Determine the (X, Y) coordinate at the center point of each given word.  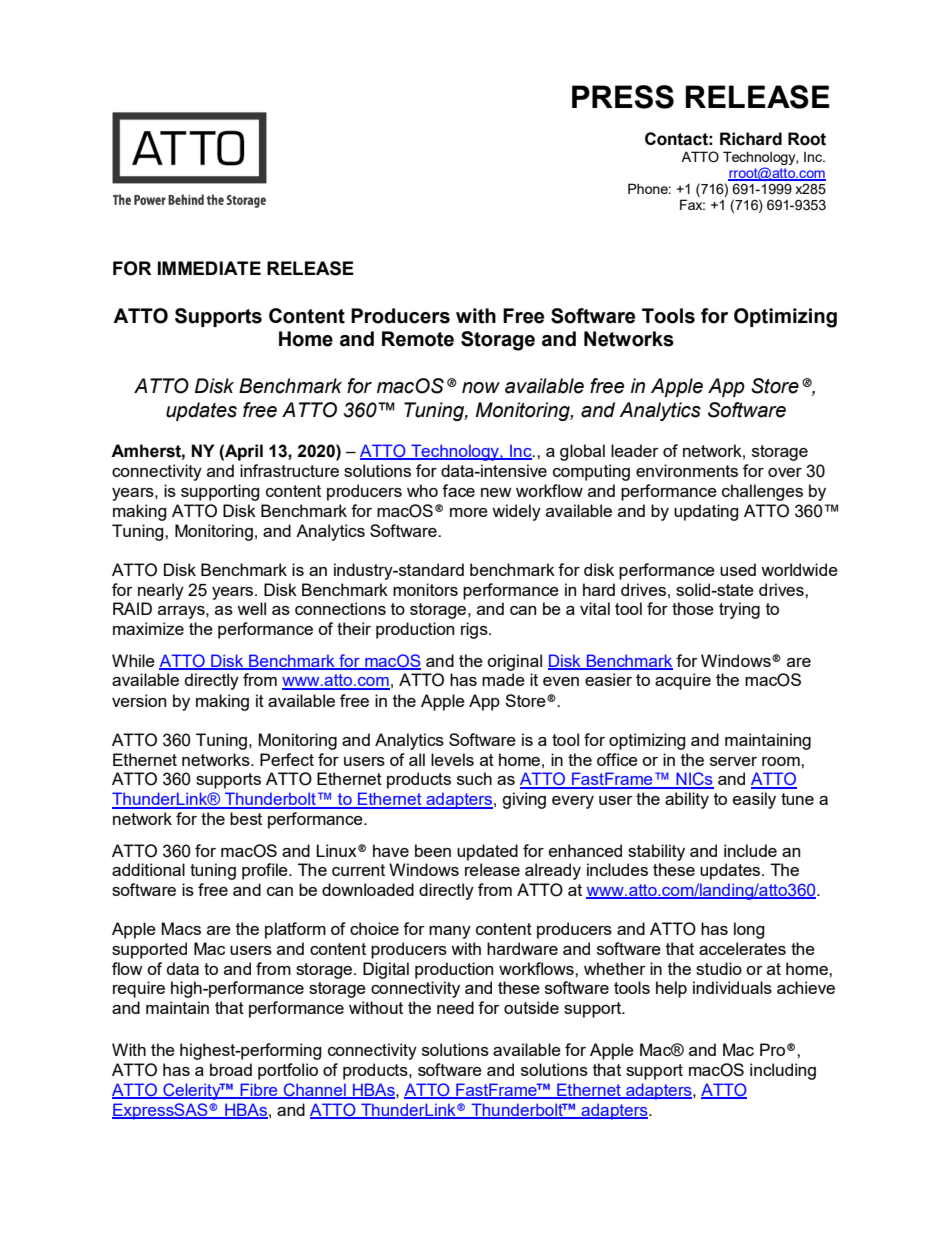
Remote (418, 339)
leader (635, 450)
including (783, 1071)
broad (231, 1069)
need (455, 1007)
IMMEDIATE (209, 268)
